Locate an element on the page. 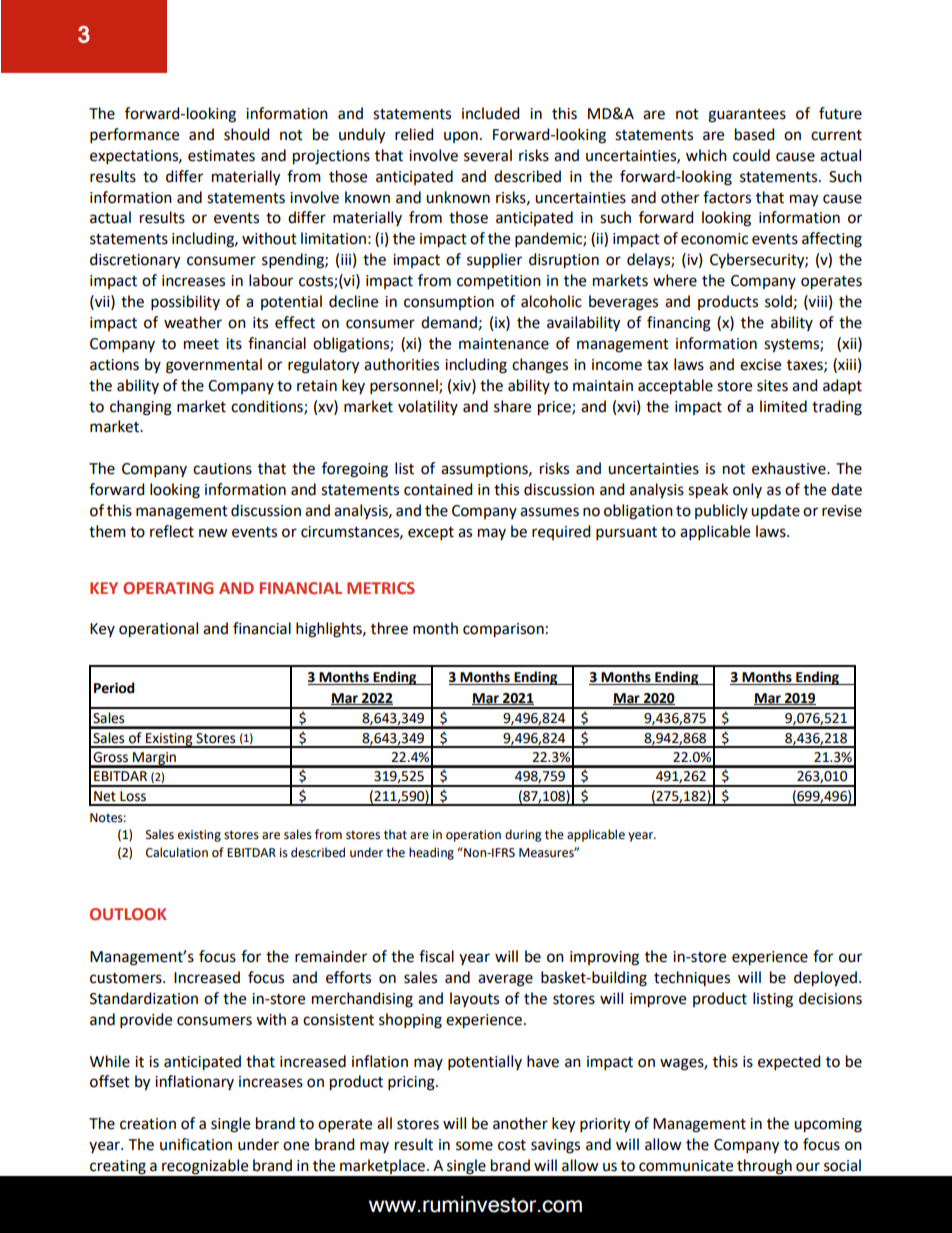 The width and height of the document is (952, 1233). only is located at coordinates (747, 490).
